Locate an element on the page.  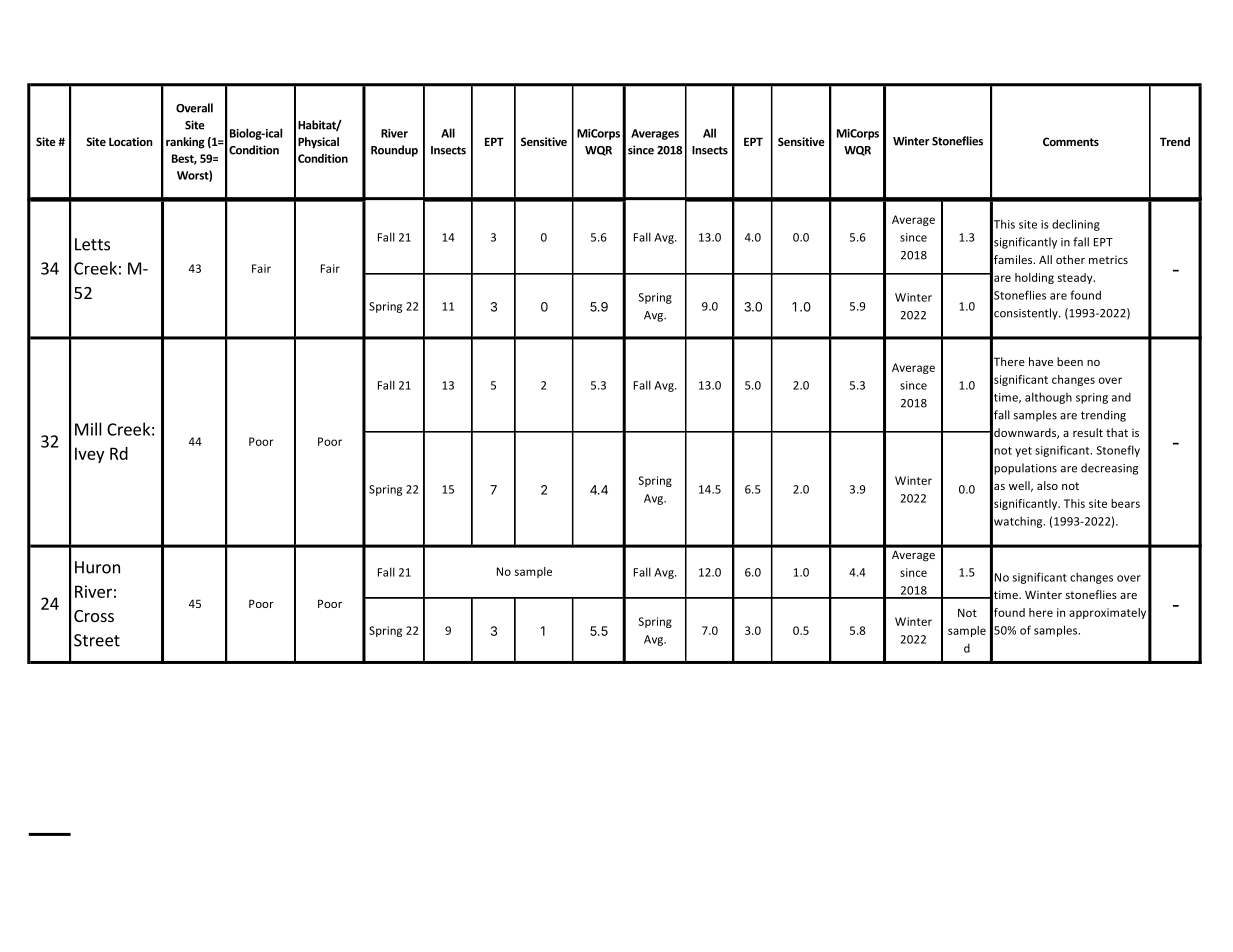
Roundup is located at coordinates (394, 151).
